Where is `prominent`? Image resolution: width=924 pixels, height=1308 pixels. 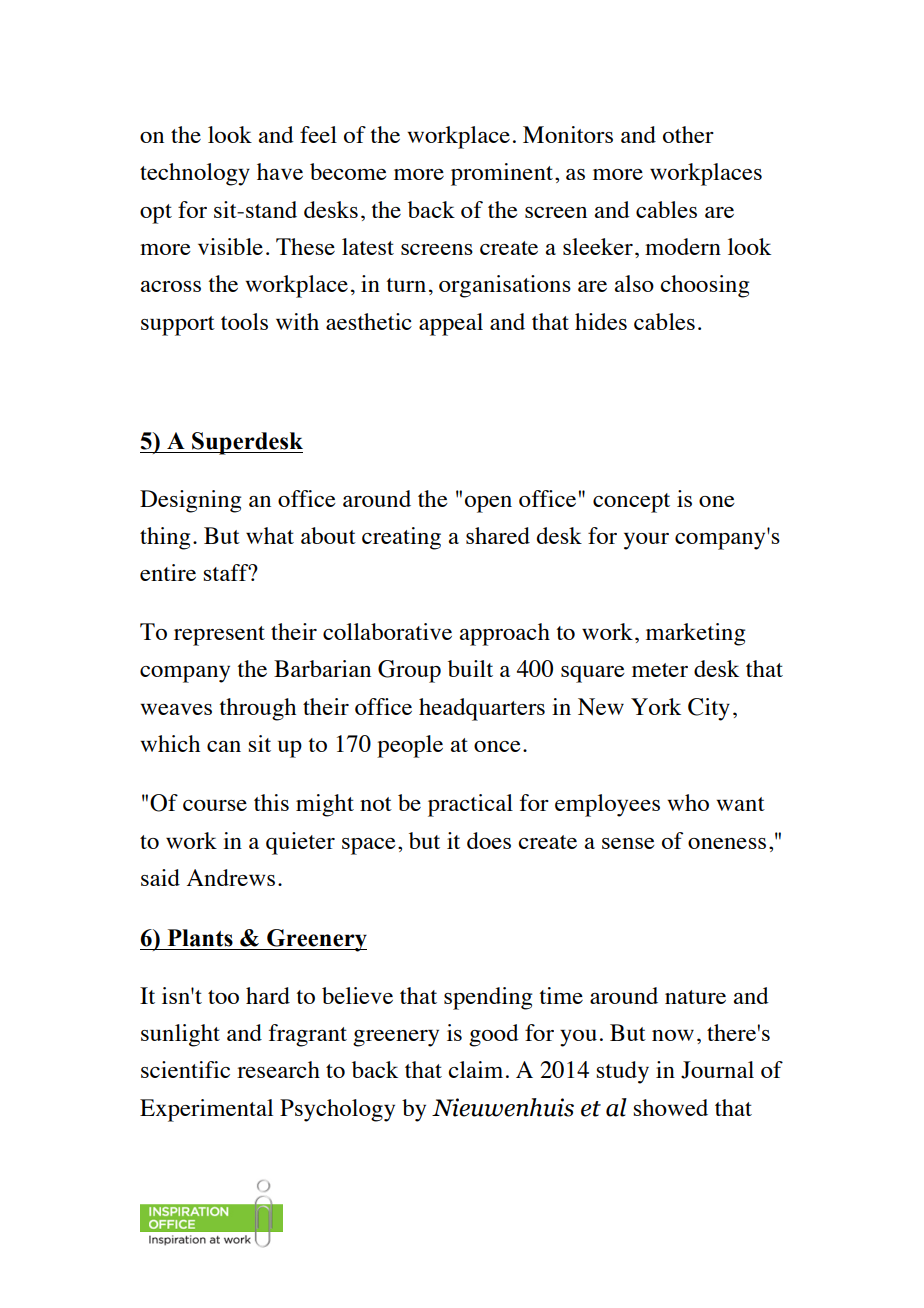 prominent is located at coordinates (502, 174).
